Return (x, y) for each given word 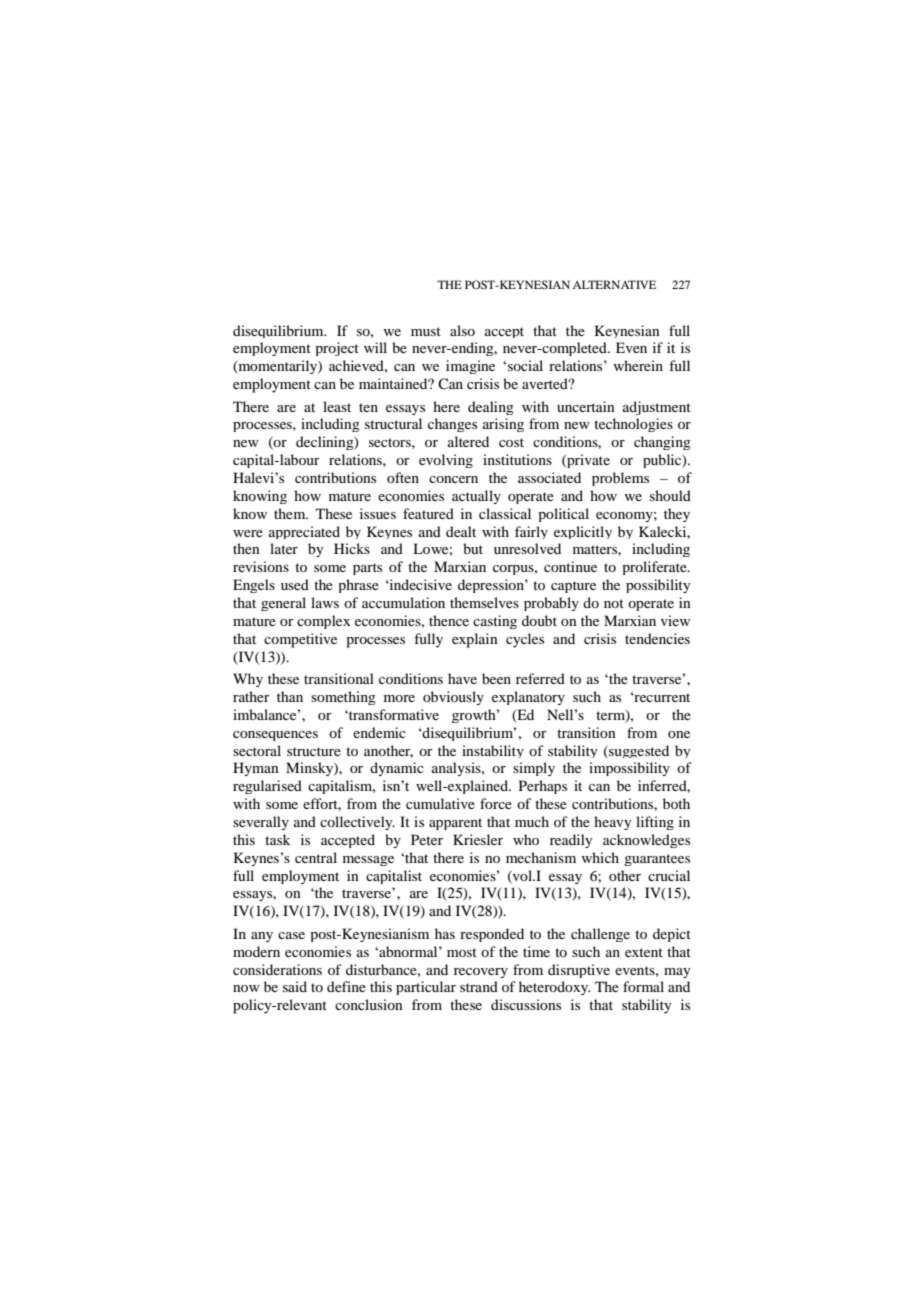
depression (492, 586)
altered (468, 441)
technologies (633, 425)
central (316, 857)
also (462, 330)
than (290, 696)
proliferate (655, 568)
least (337, 406)
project (337, 349)
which (600, 857)
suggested (638, 751)
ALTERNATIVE (614, 284)
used (295, 584)
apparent (455, 824)
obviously (453, 698)
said (295, 986)
